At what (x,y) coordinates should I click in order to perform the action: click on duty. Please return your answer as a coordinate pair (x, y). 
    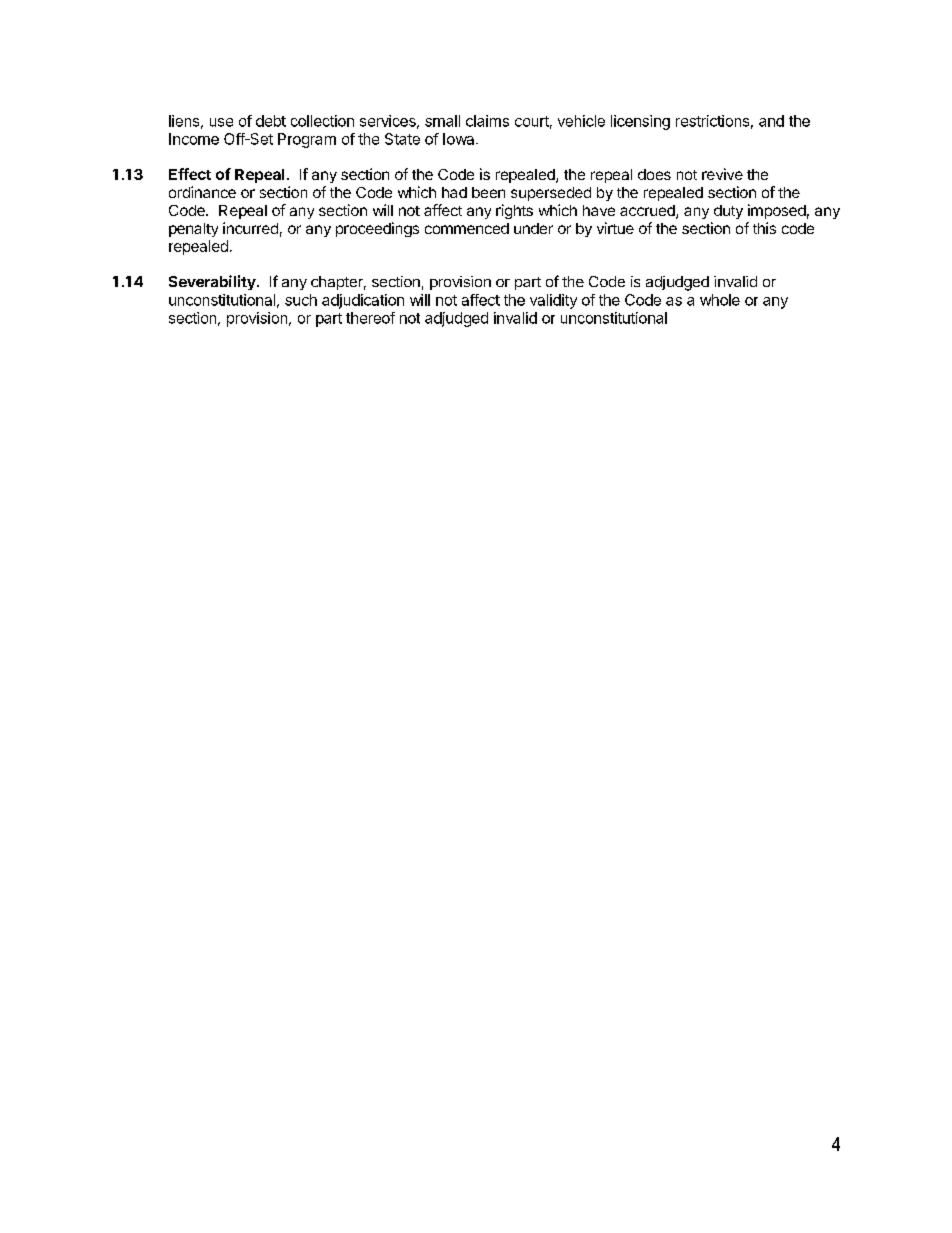
    Looking at the image, I should click on (728, 212).
